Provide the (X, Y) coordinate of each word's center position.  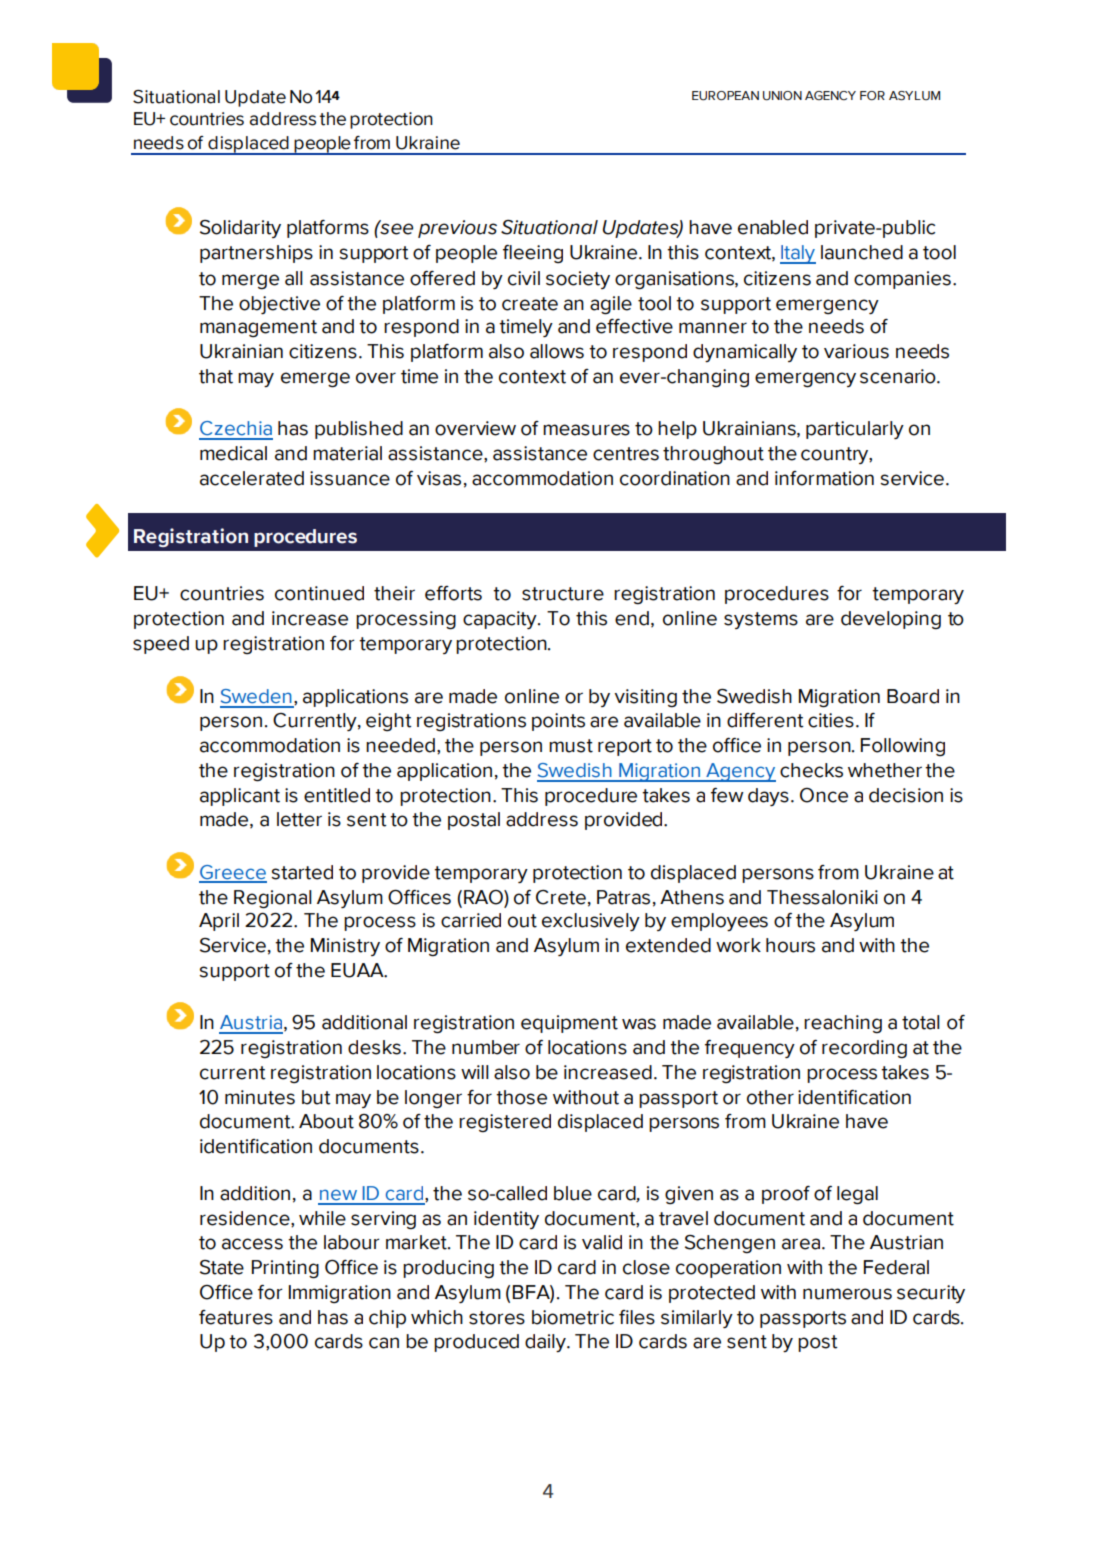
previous (457, 229)
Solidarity (240, 229)
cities (831, 720)
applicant (240, 797)
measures (586, 430)
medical (233, 453)
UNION (782, 96)
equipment (569, 1024)
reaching (843, 1024)
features (236, 1317)
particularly (855, 430)
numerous (847, 1294)
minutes (260, 1097)
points (558, 722)
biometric (573, 1317)
